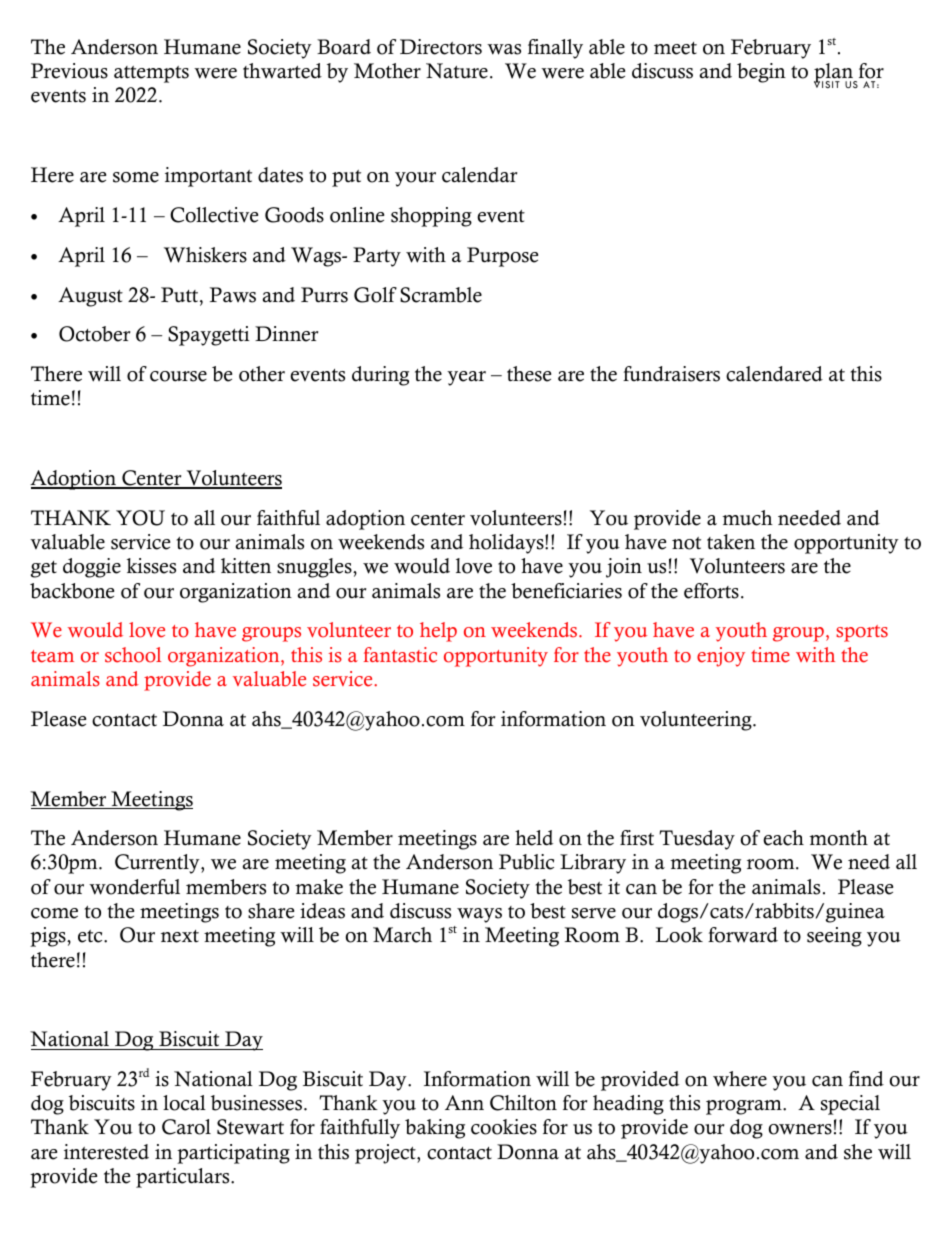 The image size is (952, 1233). I want to click on interested, so click(106, 1152).
